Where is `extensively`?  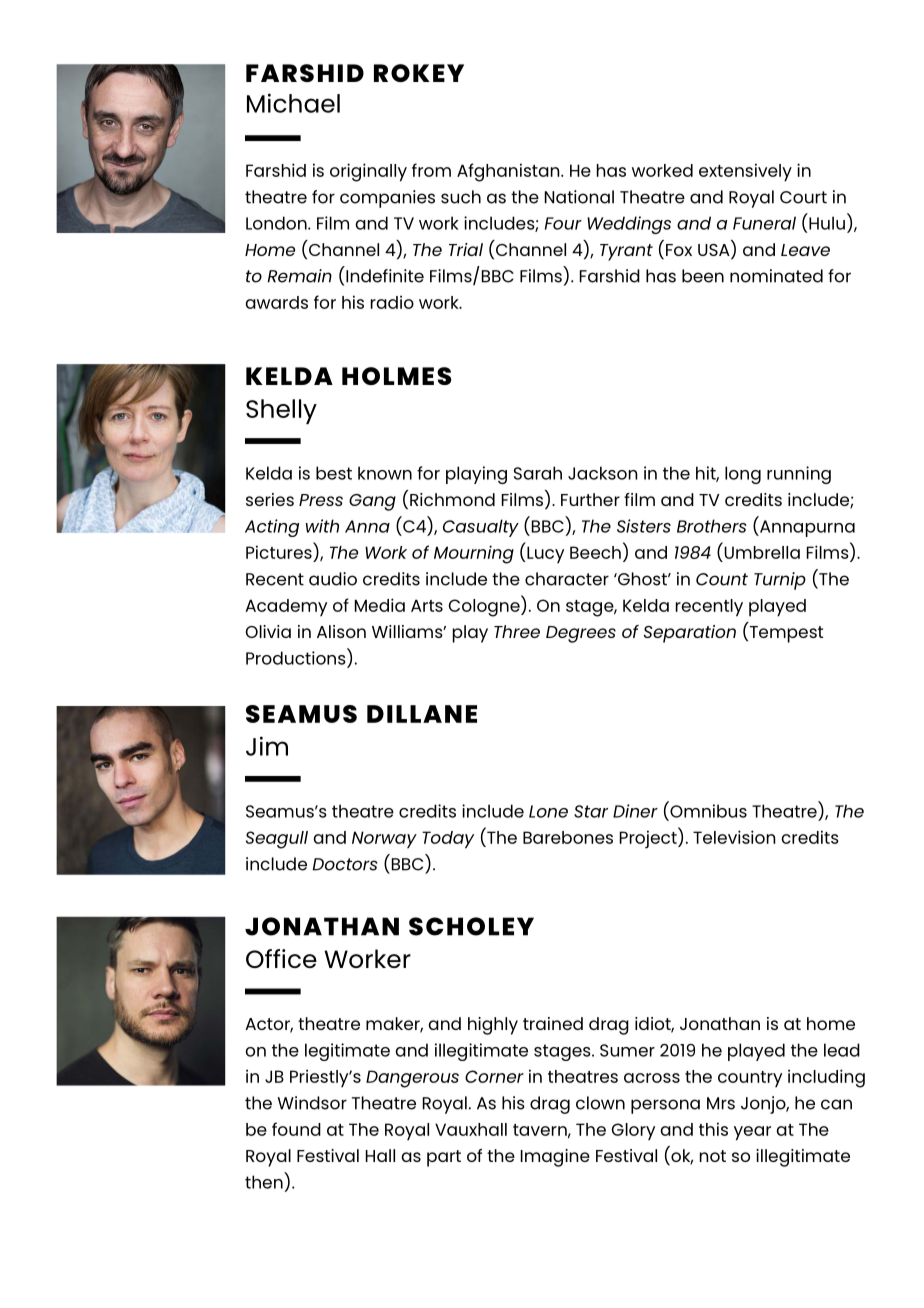 extensively is located at coordinates (745, 172).
